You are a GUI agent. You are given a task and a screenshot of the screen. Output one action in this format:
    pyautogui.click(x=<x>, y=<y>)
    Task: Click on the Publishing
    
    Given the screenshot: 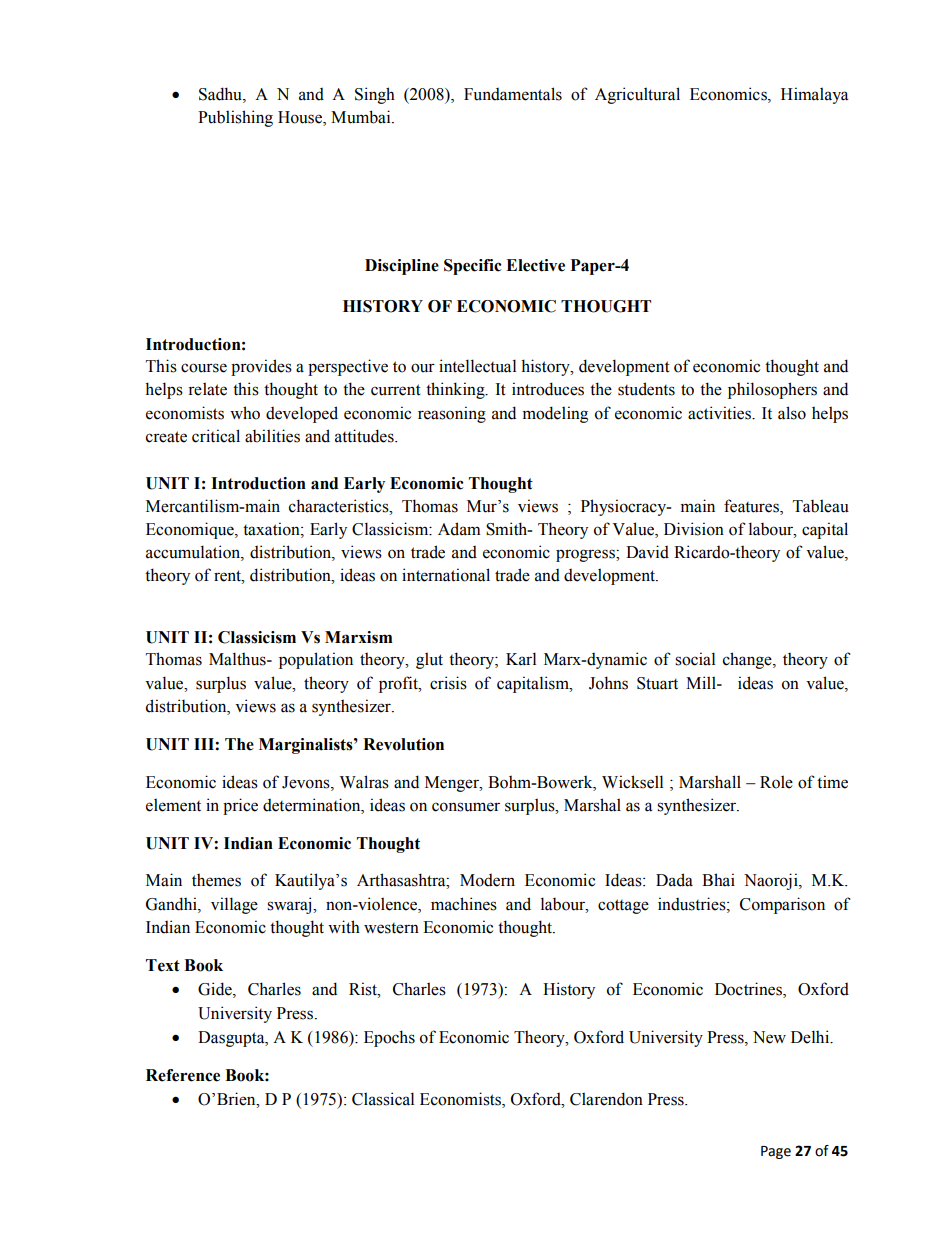 What is the action you would take?
    pyautogui.click(x=235, y=118)
